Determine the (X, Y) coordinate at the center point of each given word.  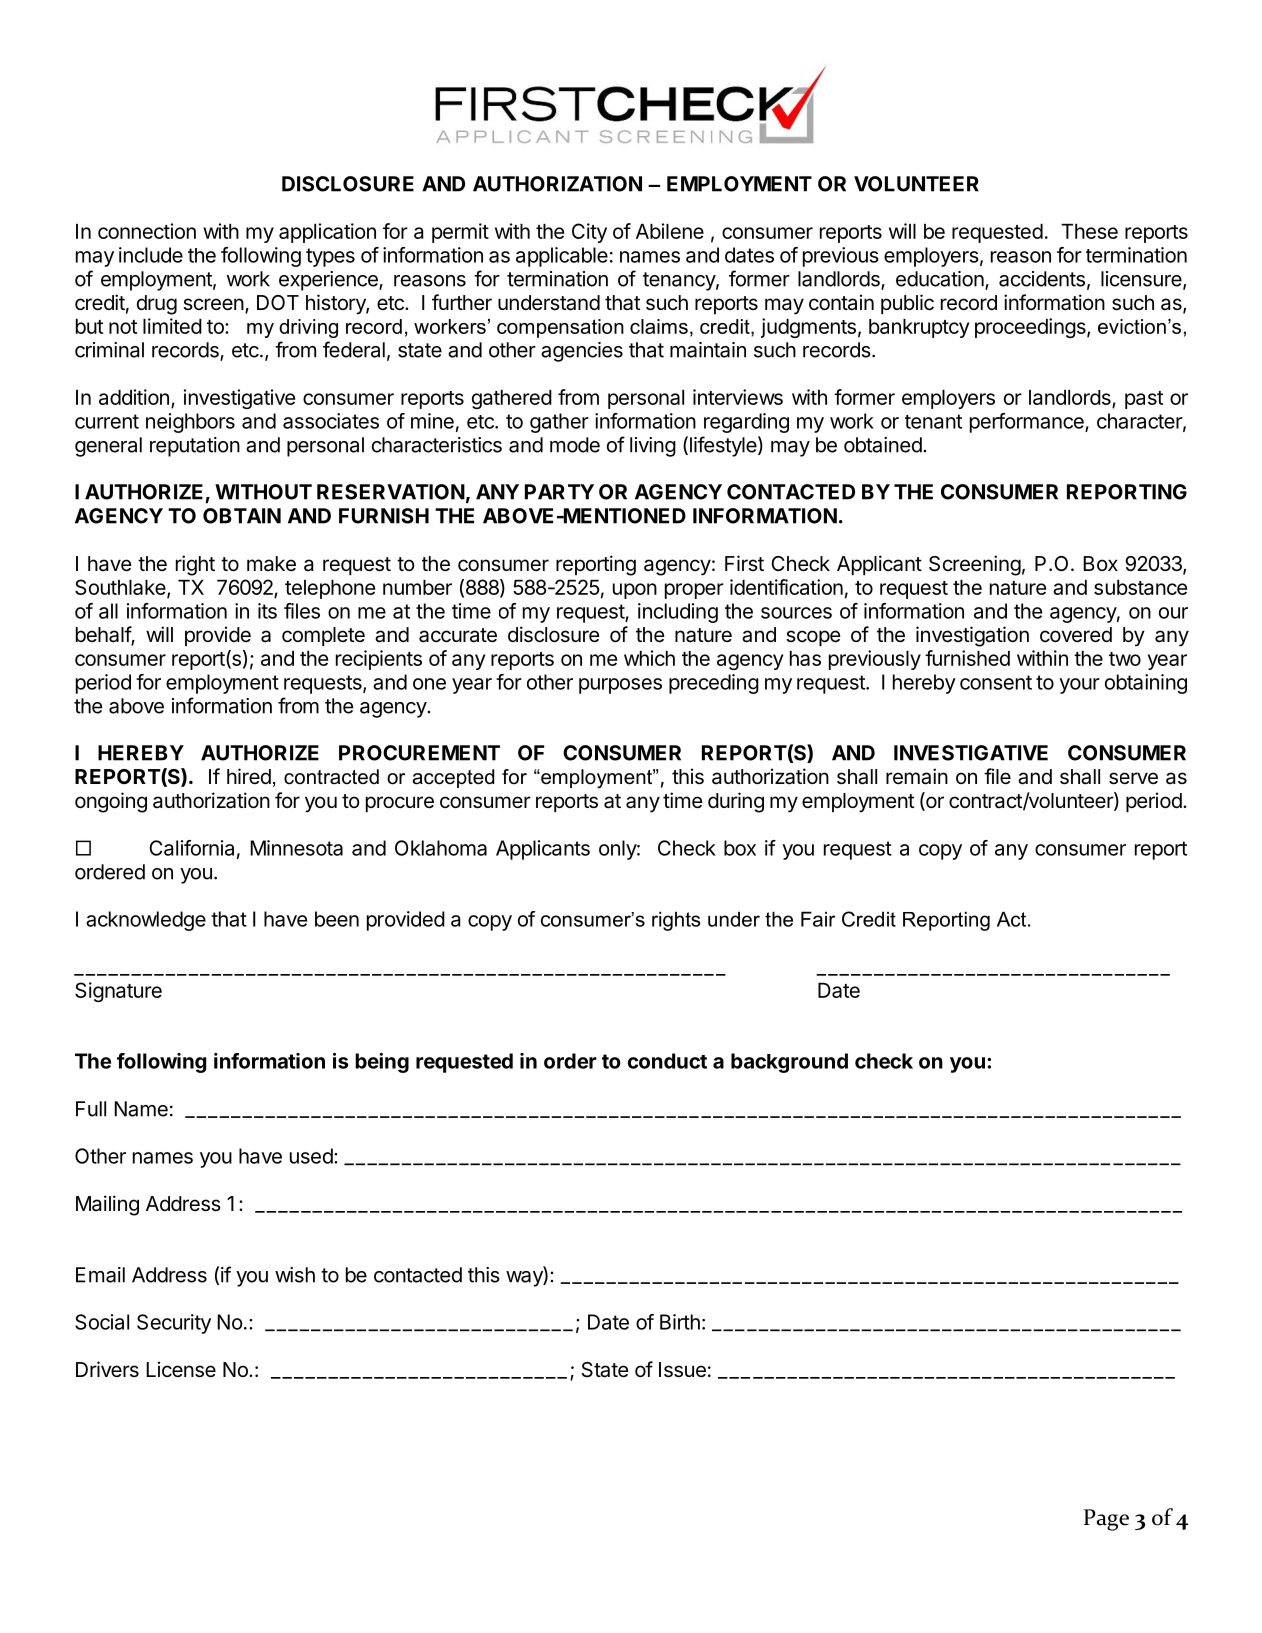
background (789, 1063)
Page (1106, 1520)
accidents (1042, 279)
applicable (562, 257)
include (151, 255)
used (311, 1156)
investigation (972, 636)
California (191, 848)
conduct (667, 1061)
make (271, 564)
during (736, 802)
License (181, 1369)
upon (635, 591)
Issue (682, 1370)
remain (917, 776)
